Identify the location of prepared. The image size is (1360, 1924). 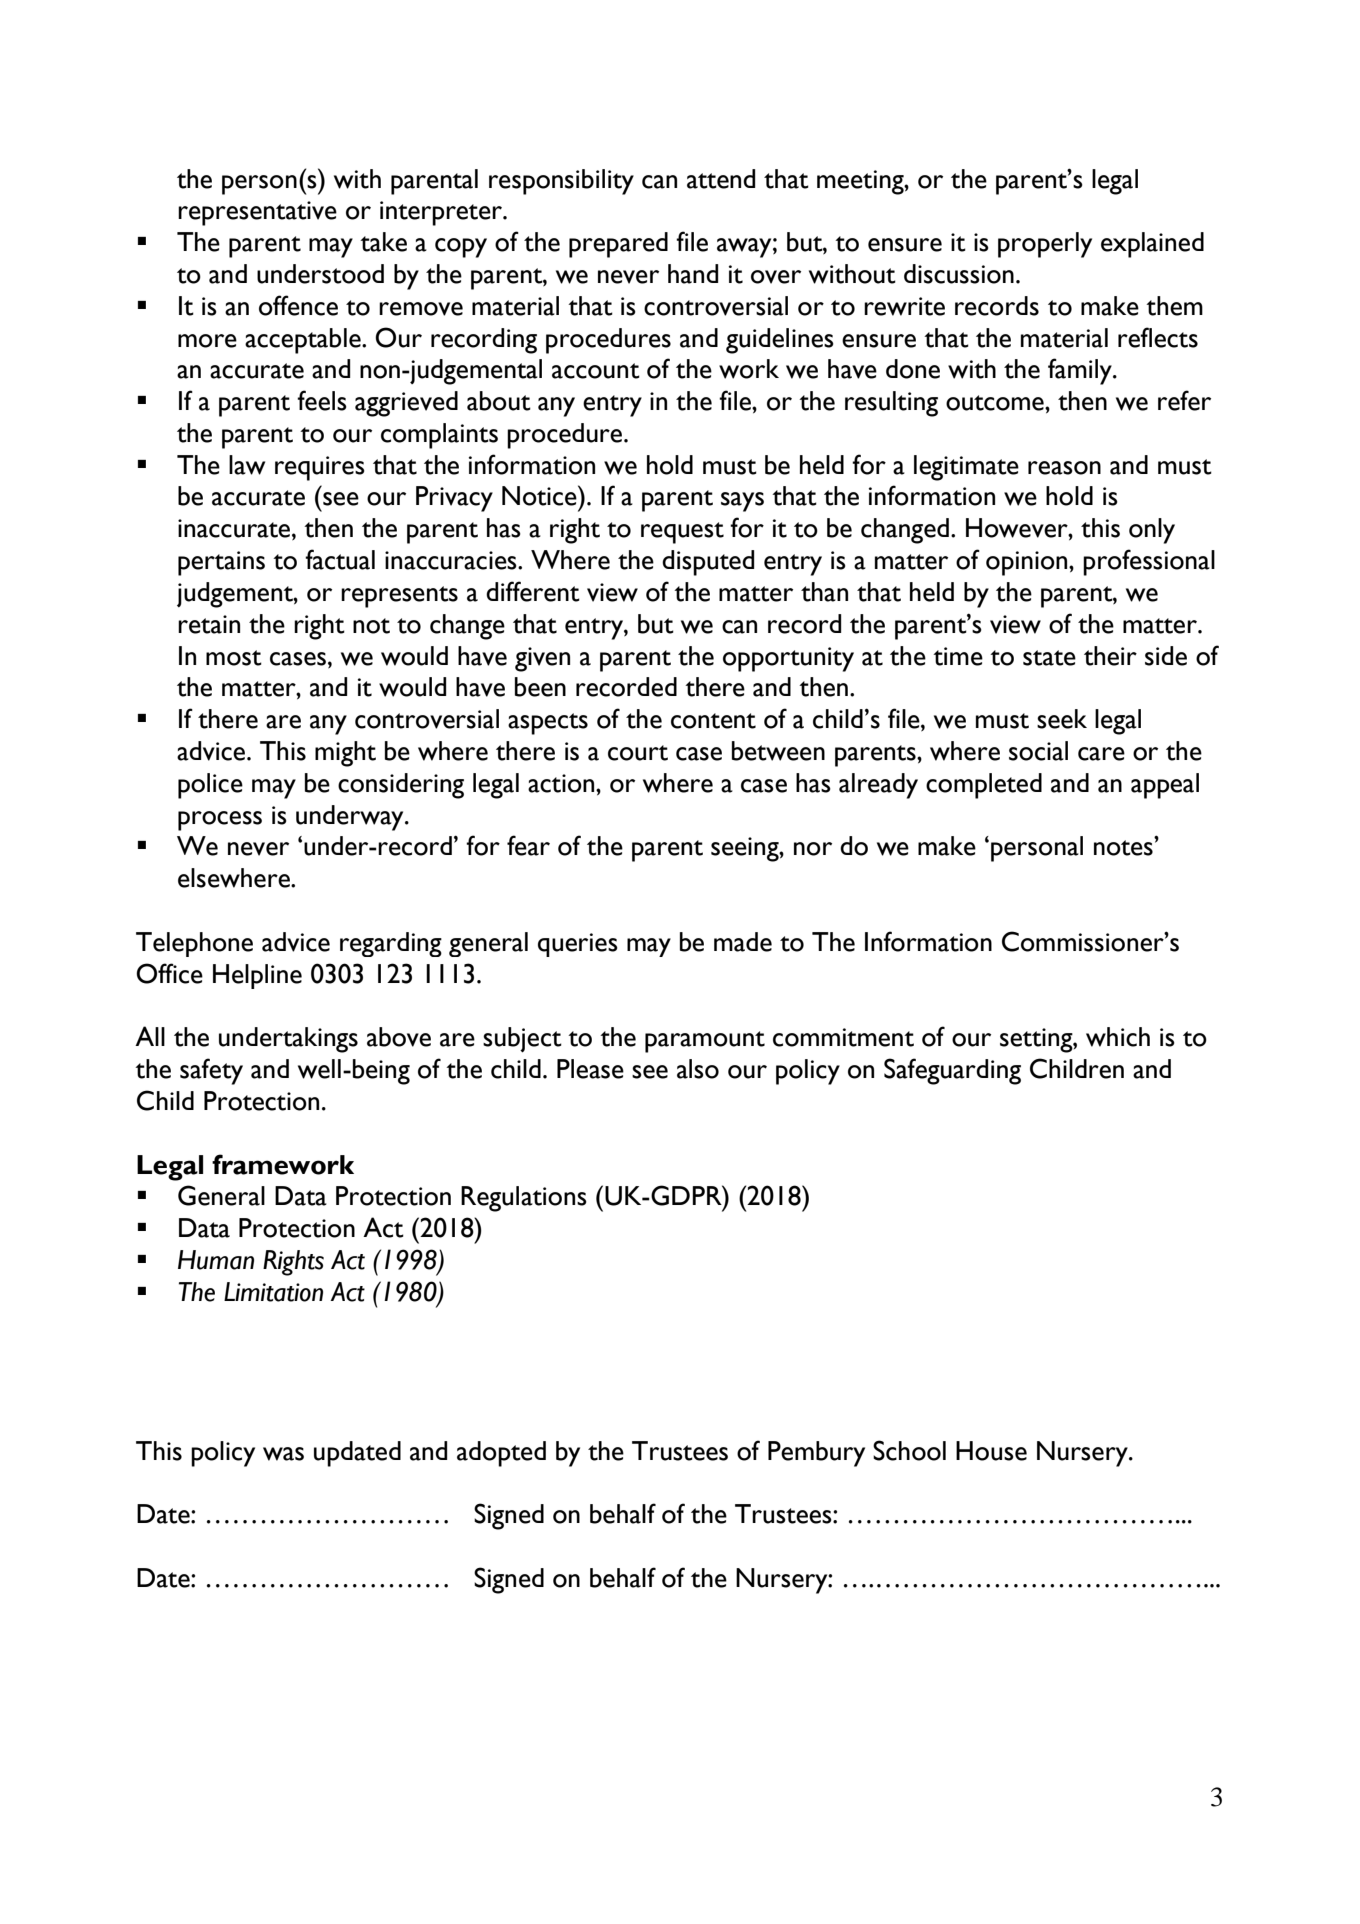
(618, 245).
